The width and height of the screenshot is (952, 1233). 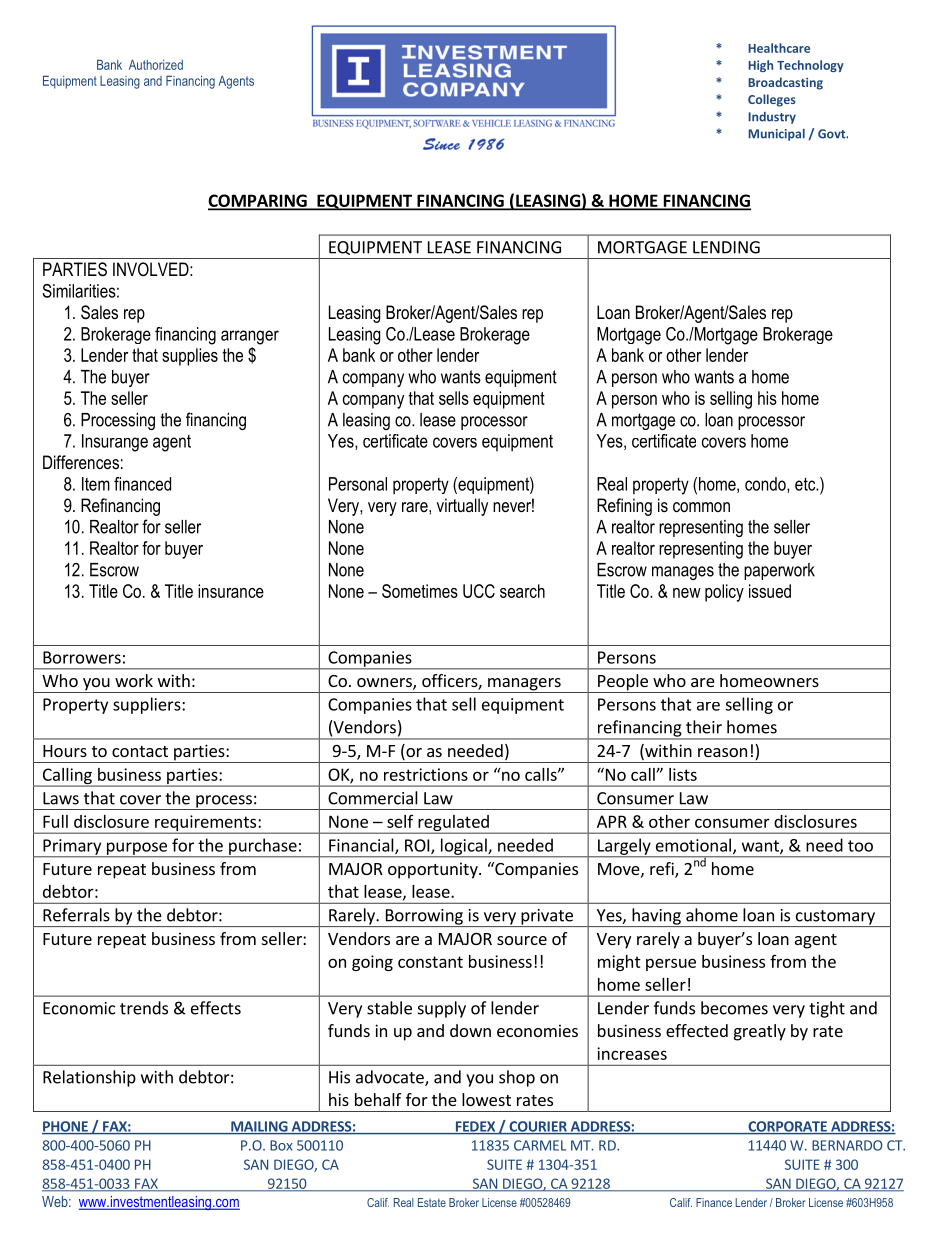 I want to click on Authorized, so click(x=156, y=64).
